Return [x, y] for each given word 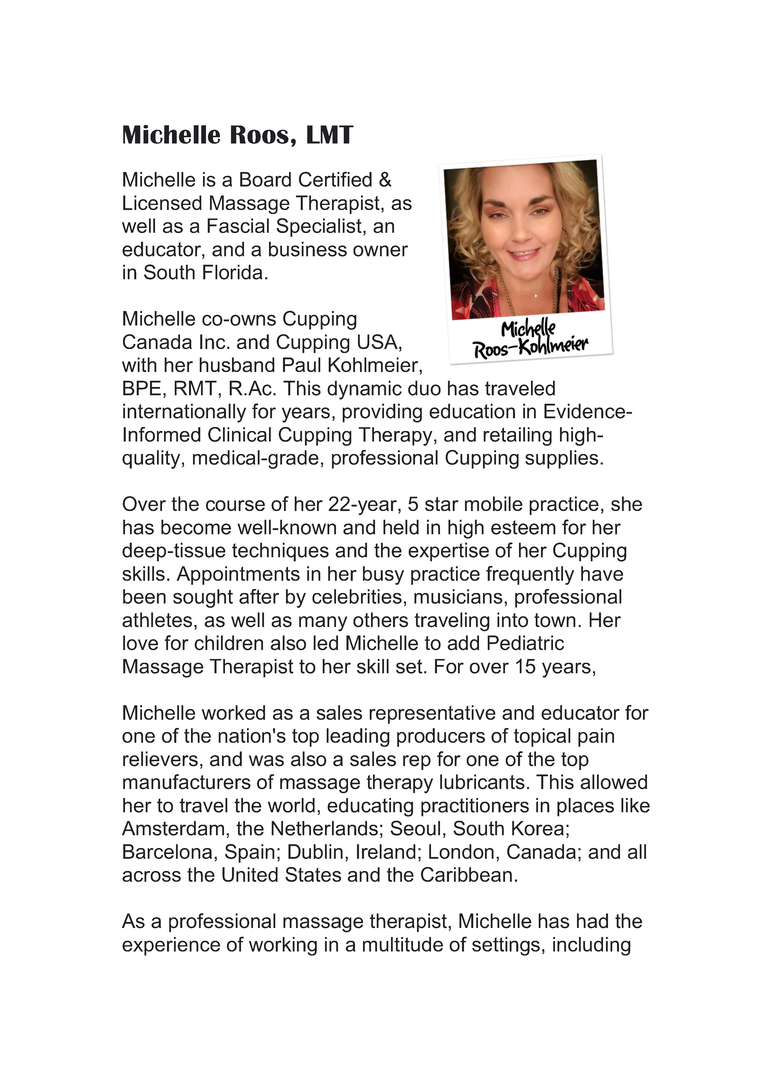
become [196, 527]
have [602, 573]
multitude [403, 944]
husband [237, 364]
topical [542, 737]
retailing [517, 436]
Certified [335, 179]
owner [380, 251]
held [401, 527]
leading [358, 737]
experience [171, 946]
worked [233, 712]
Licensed [162, 202]
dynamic [364, 390]
